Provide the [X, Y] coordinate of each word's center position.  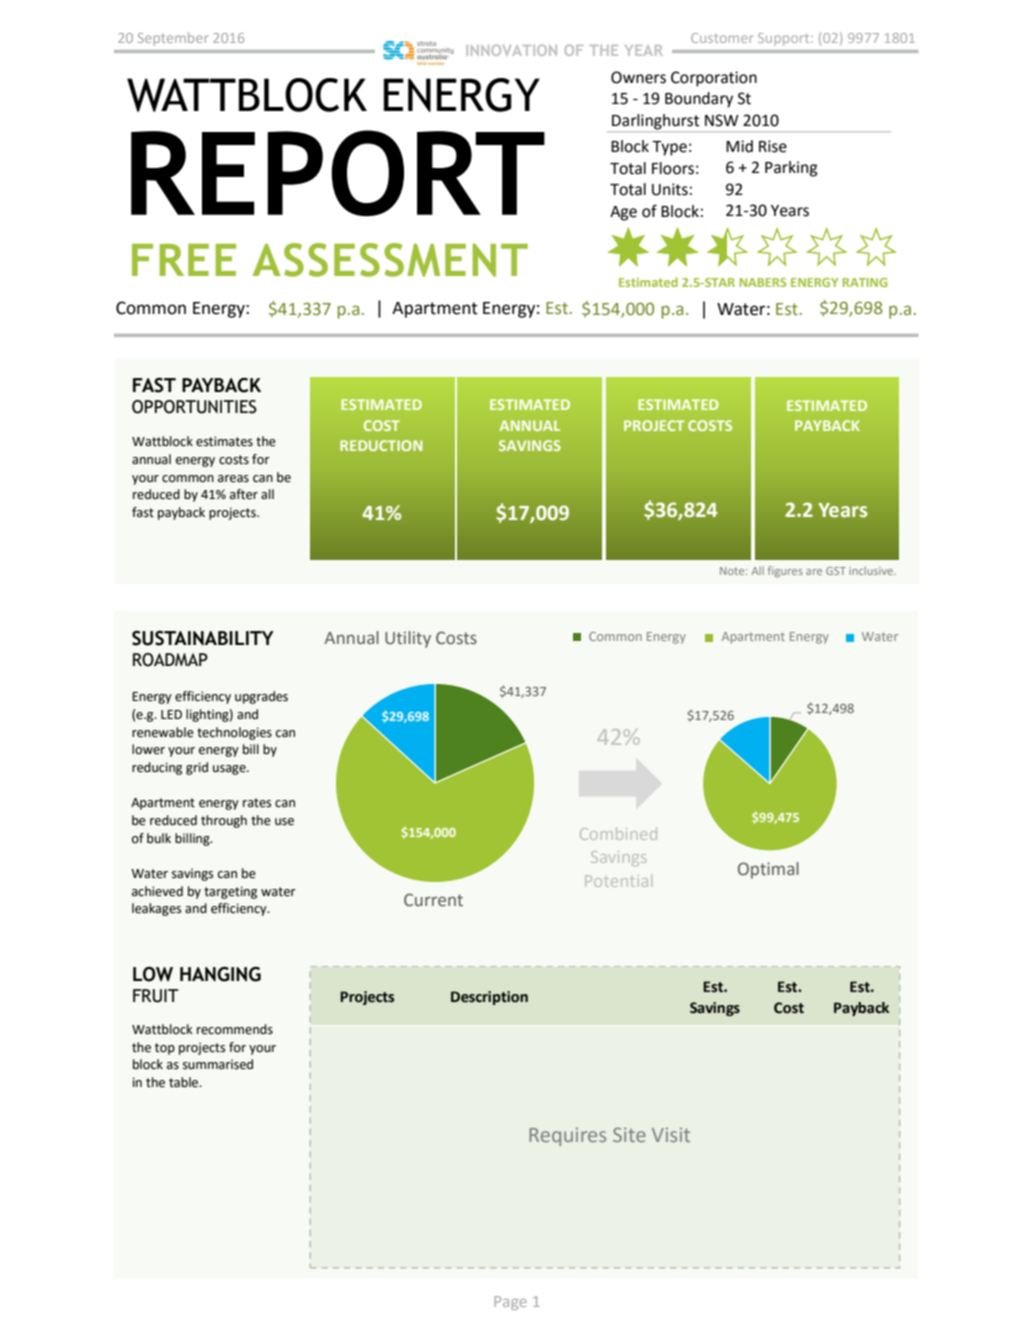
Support [785, 39]
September [173, 39]
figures [785, 572]
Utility [408, 639]
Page [511, 1303]
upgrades [261, 697]
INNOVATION [511, 50]
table [185, 1082]
